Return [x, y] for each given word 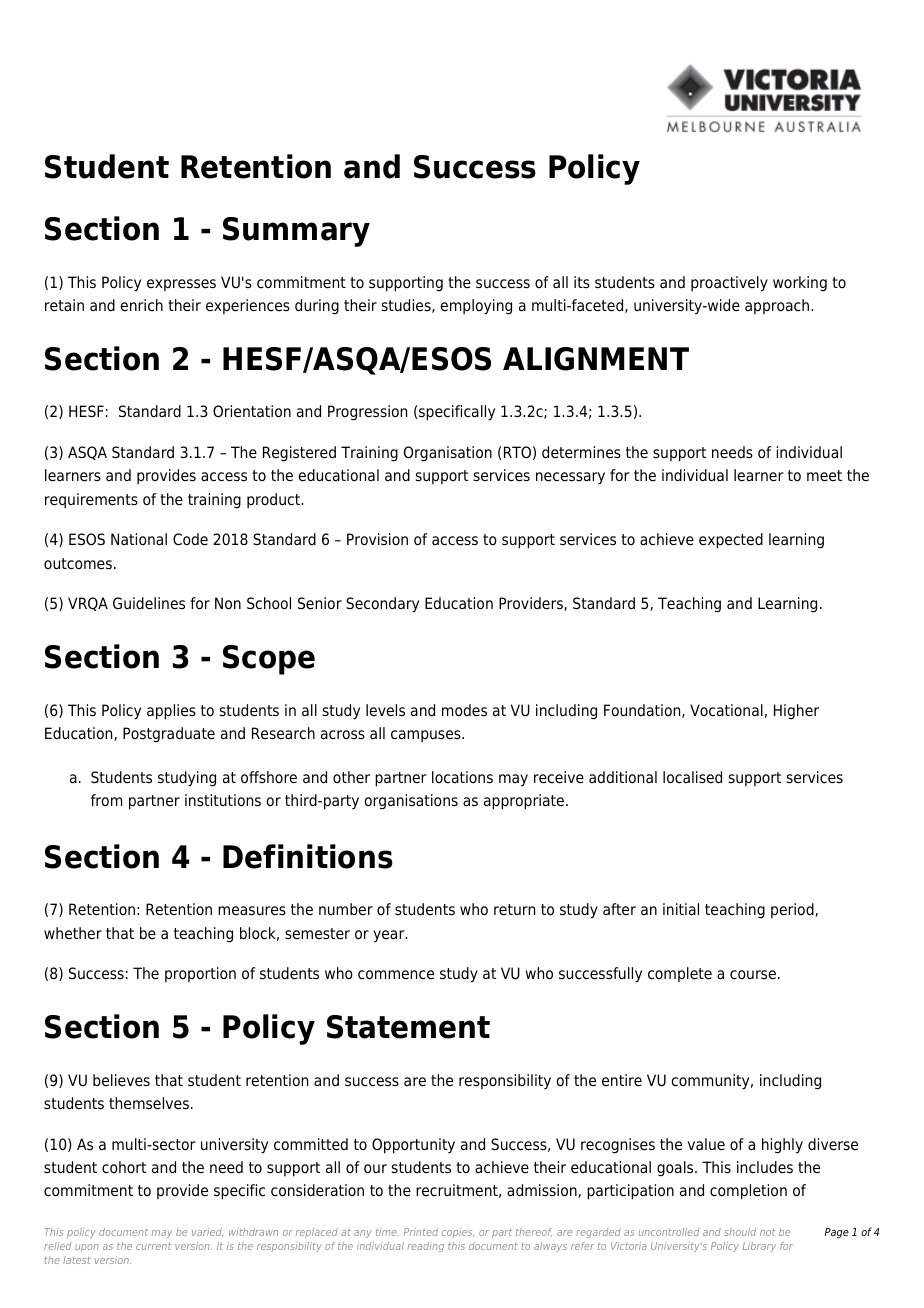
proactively [729, 284]
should [740, 1232]
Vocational [726, 710]
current [153, 1246]
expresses [181, 285]
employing [476, 307]
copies [458, 1233]
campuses [427, 736]
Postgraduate [169, 735]
